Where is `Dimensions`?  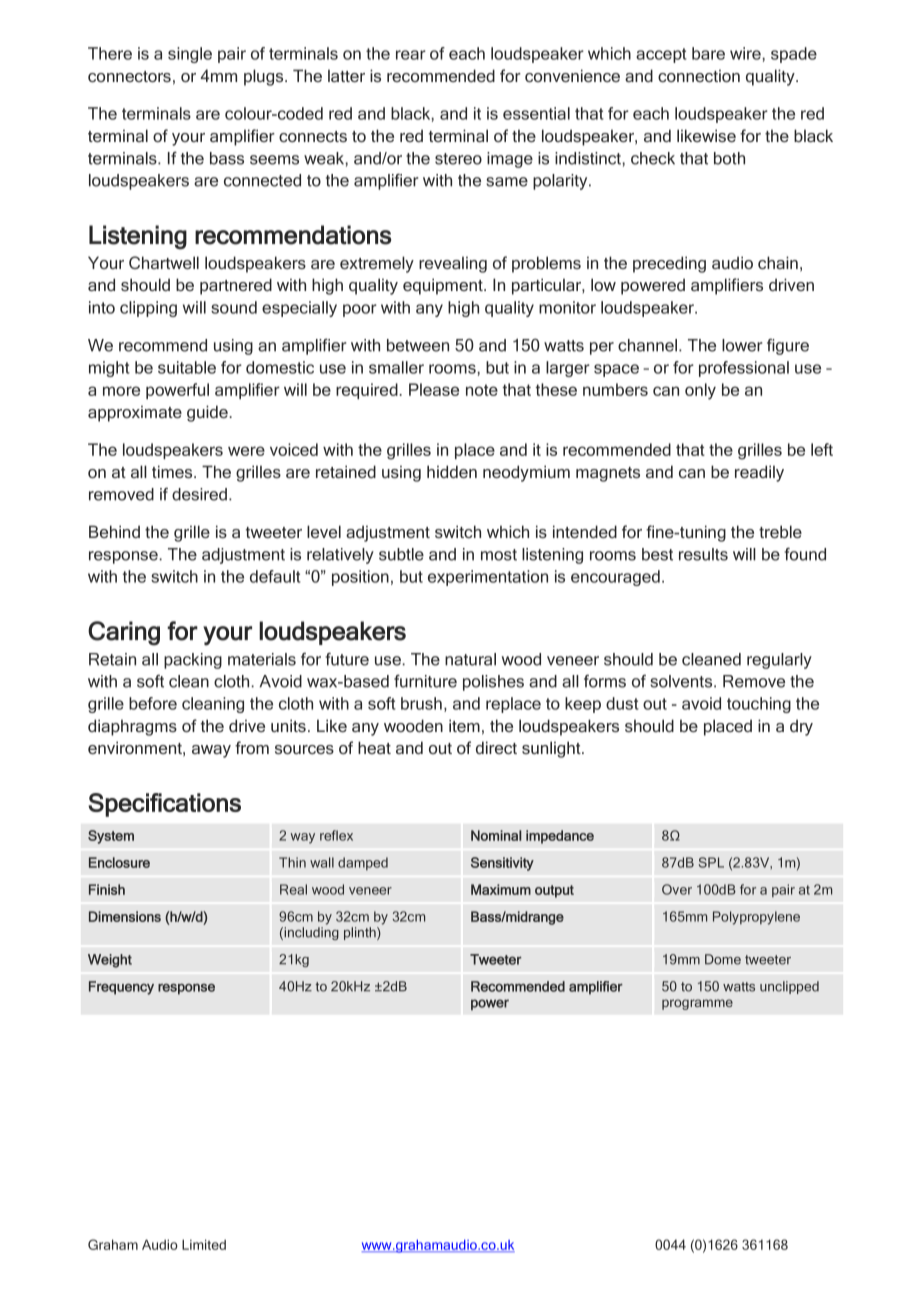 Dimensions is located at coordinates (125, 916).
